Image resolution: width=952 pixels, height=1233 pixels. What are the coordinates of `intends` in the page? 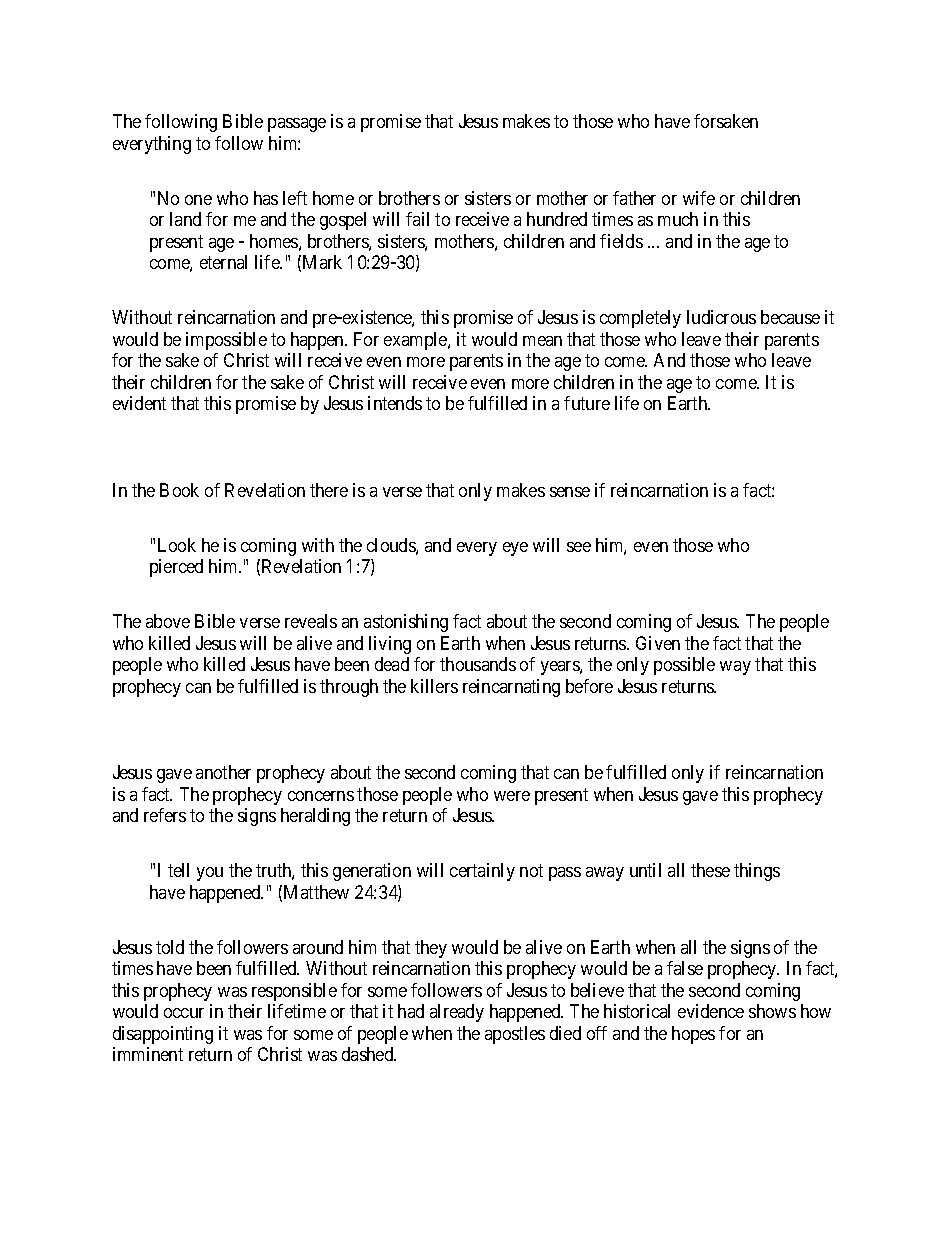 It's located at (395, 403).
